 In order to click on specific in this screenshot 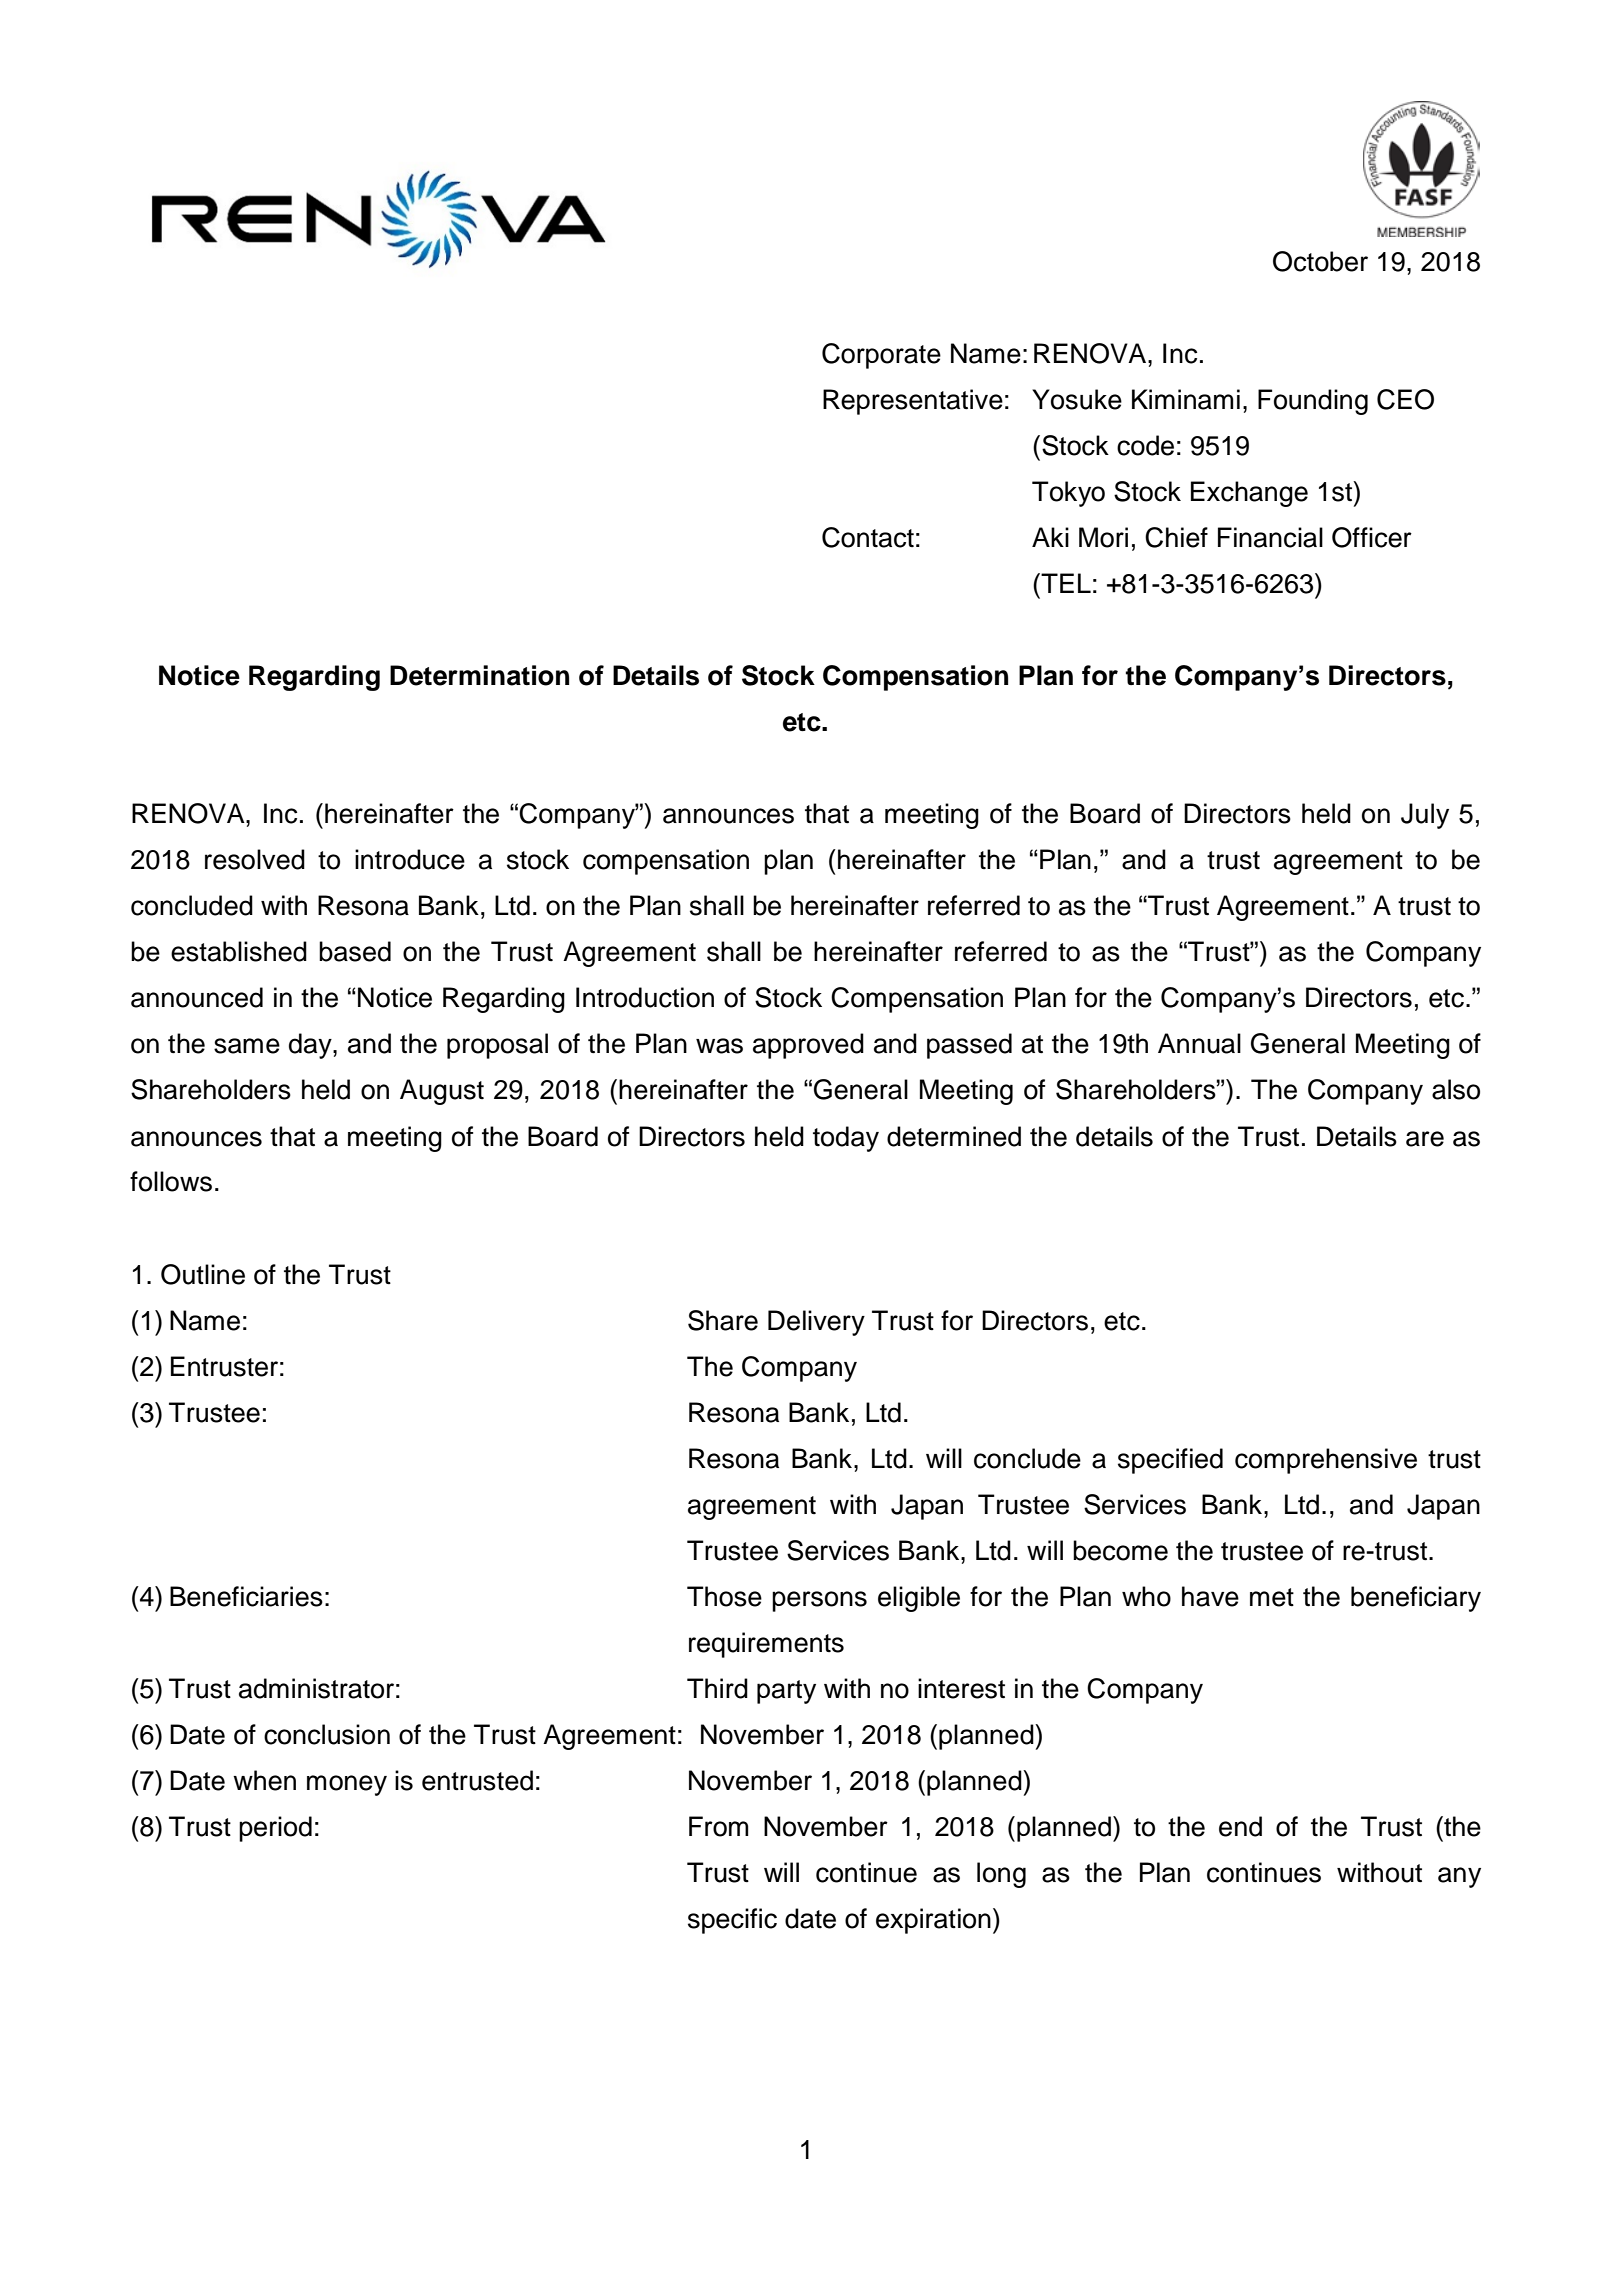, I will do `click(732, 1921)`.
